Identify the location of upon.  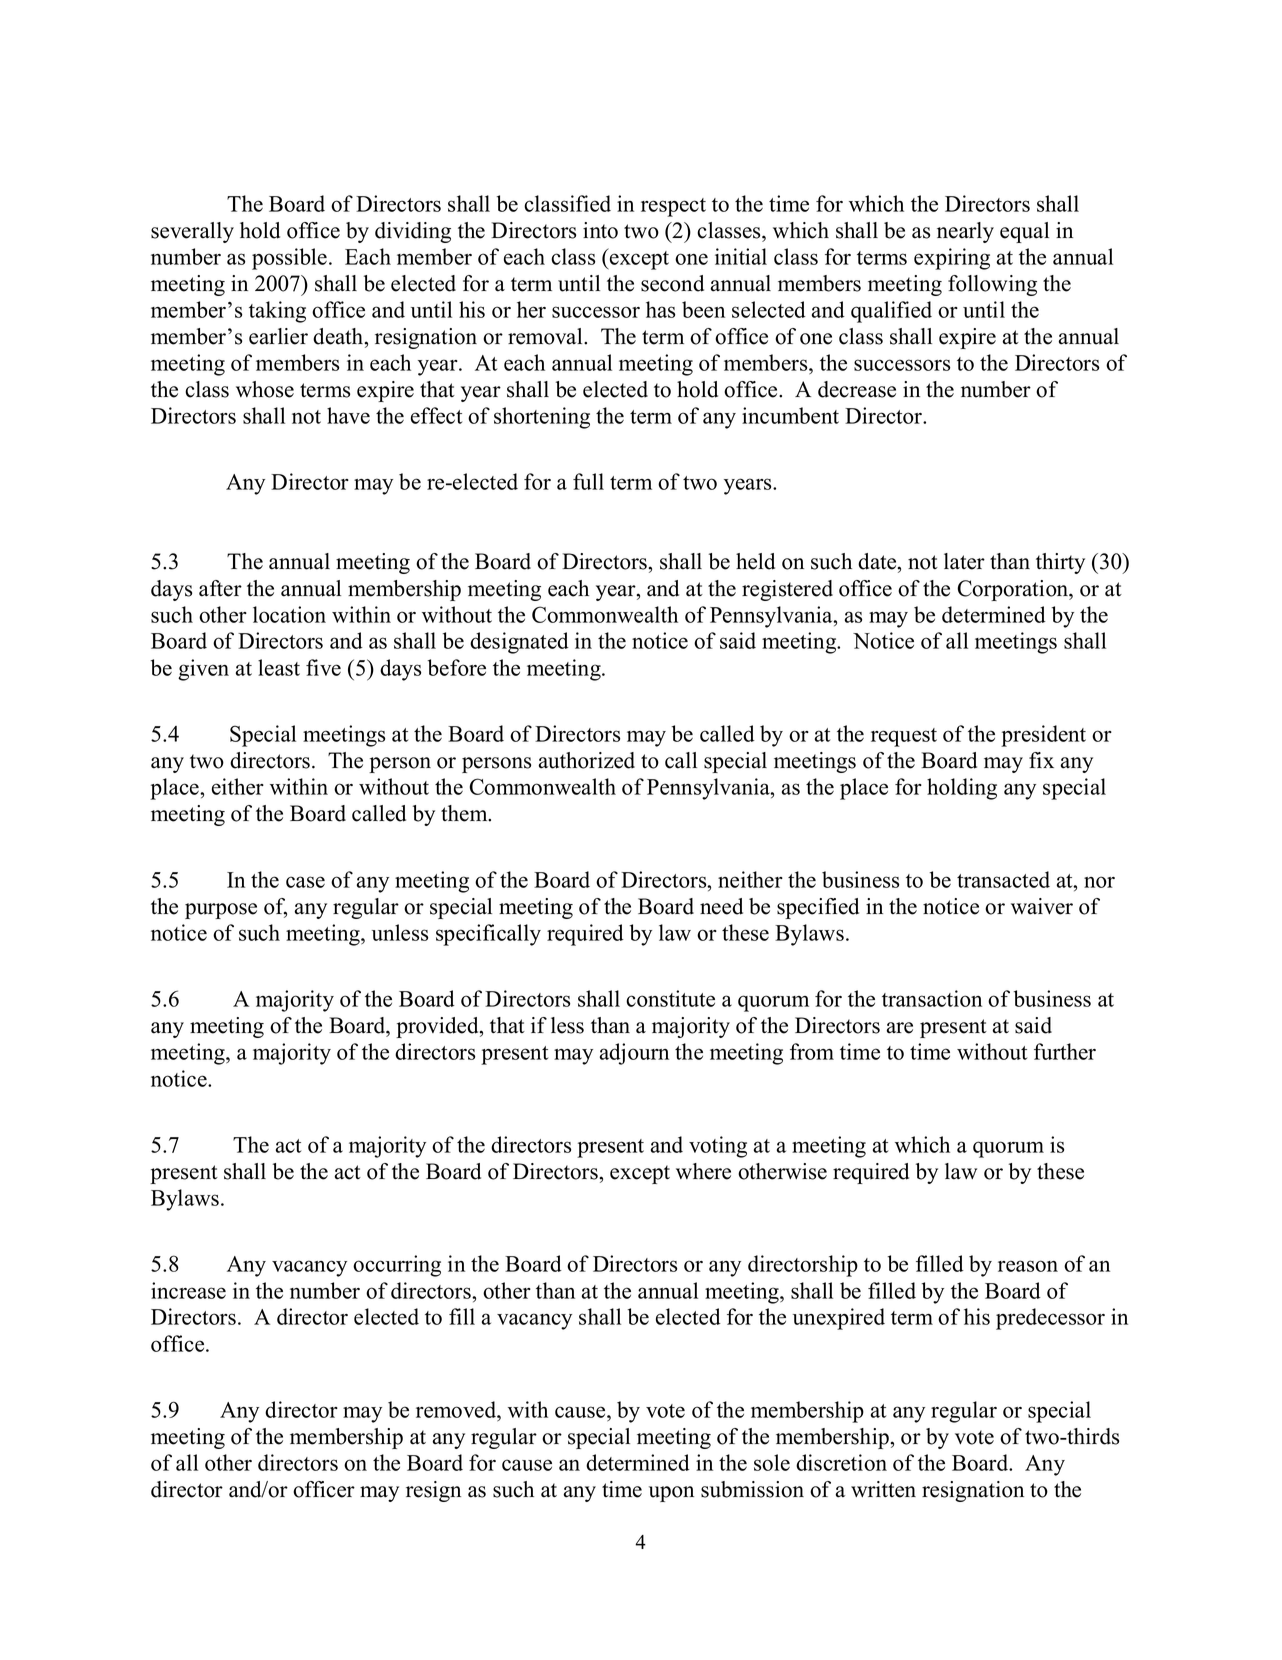
(671, 1494).
